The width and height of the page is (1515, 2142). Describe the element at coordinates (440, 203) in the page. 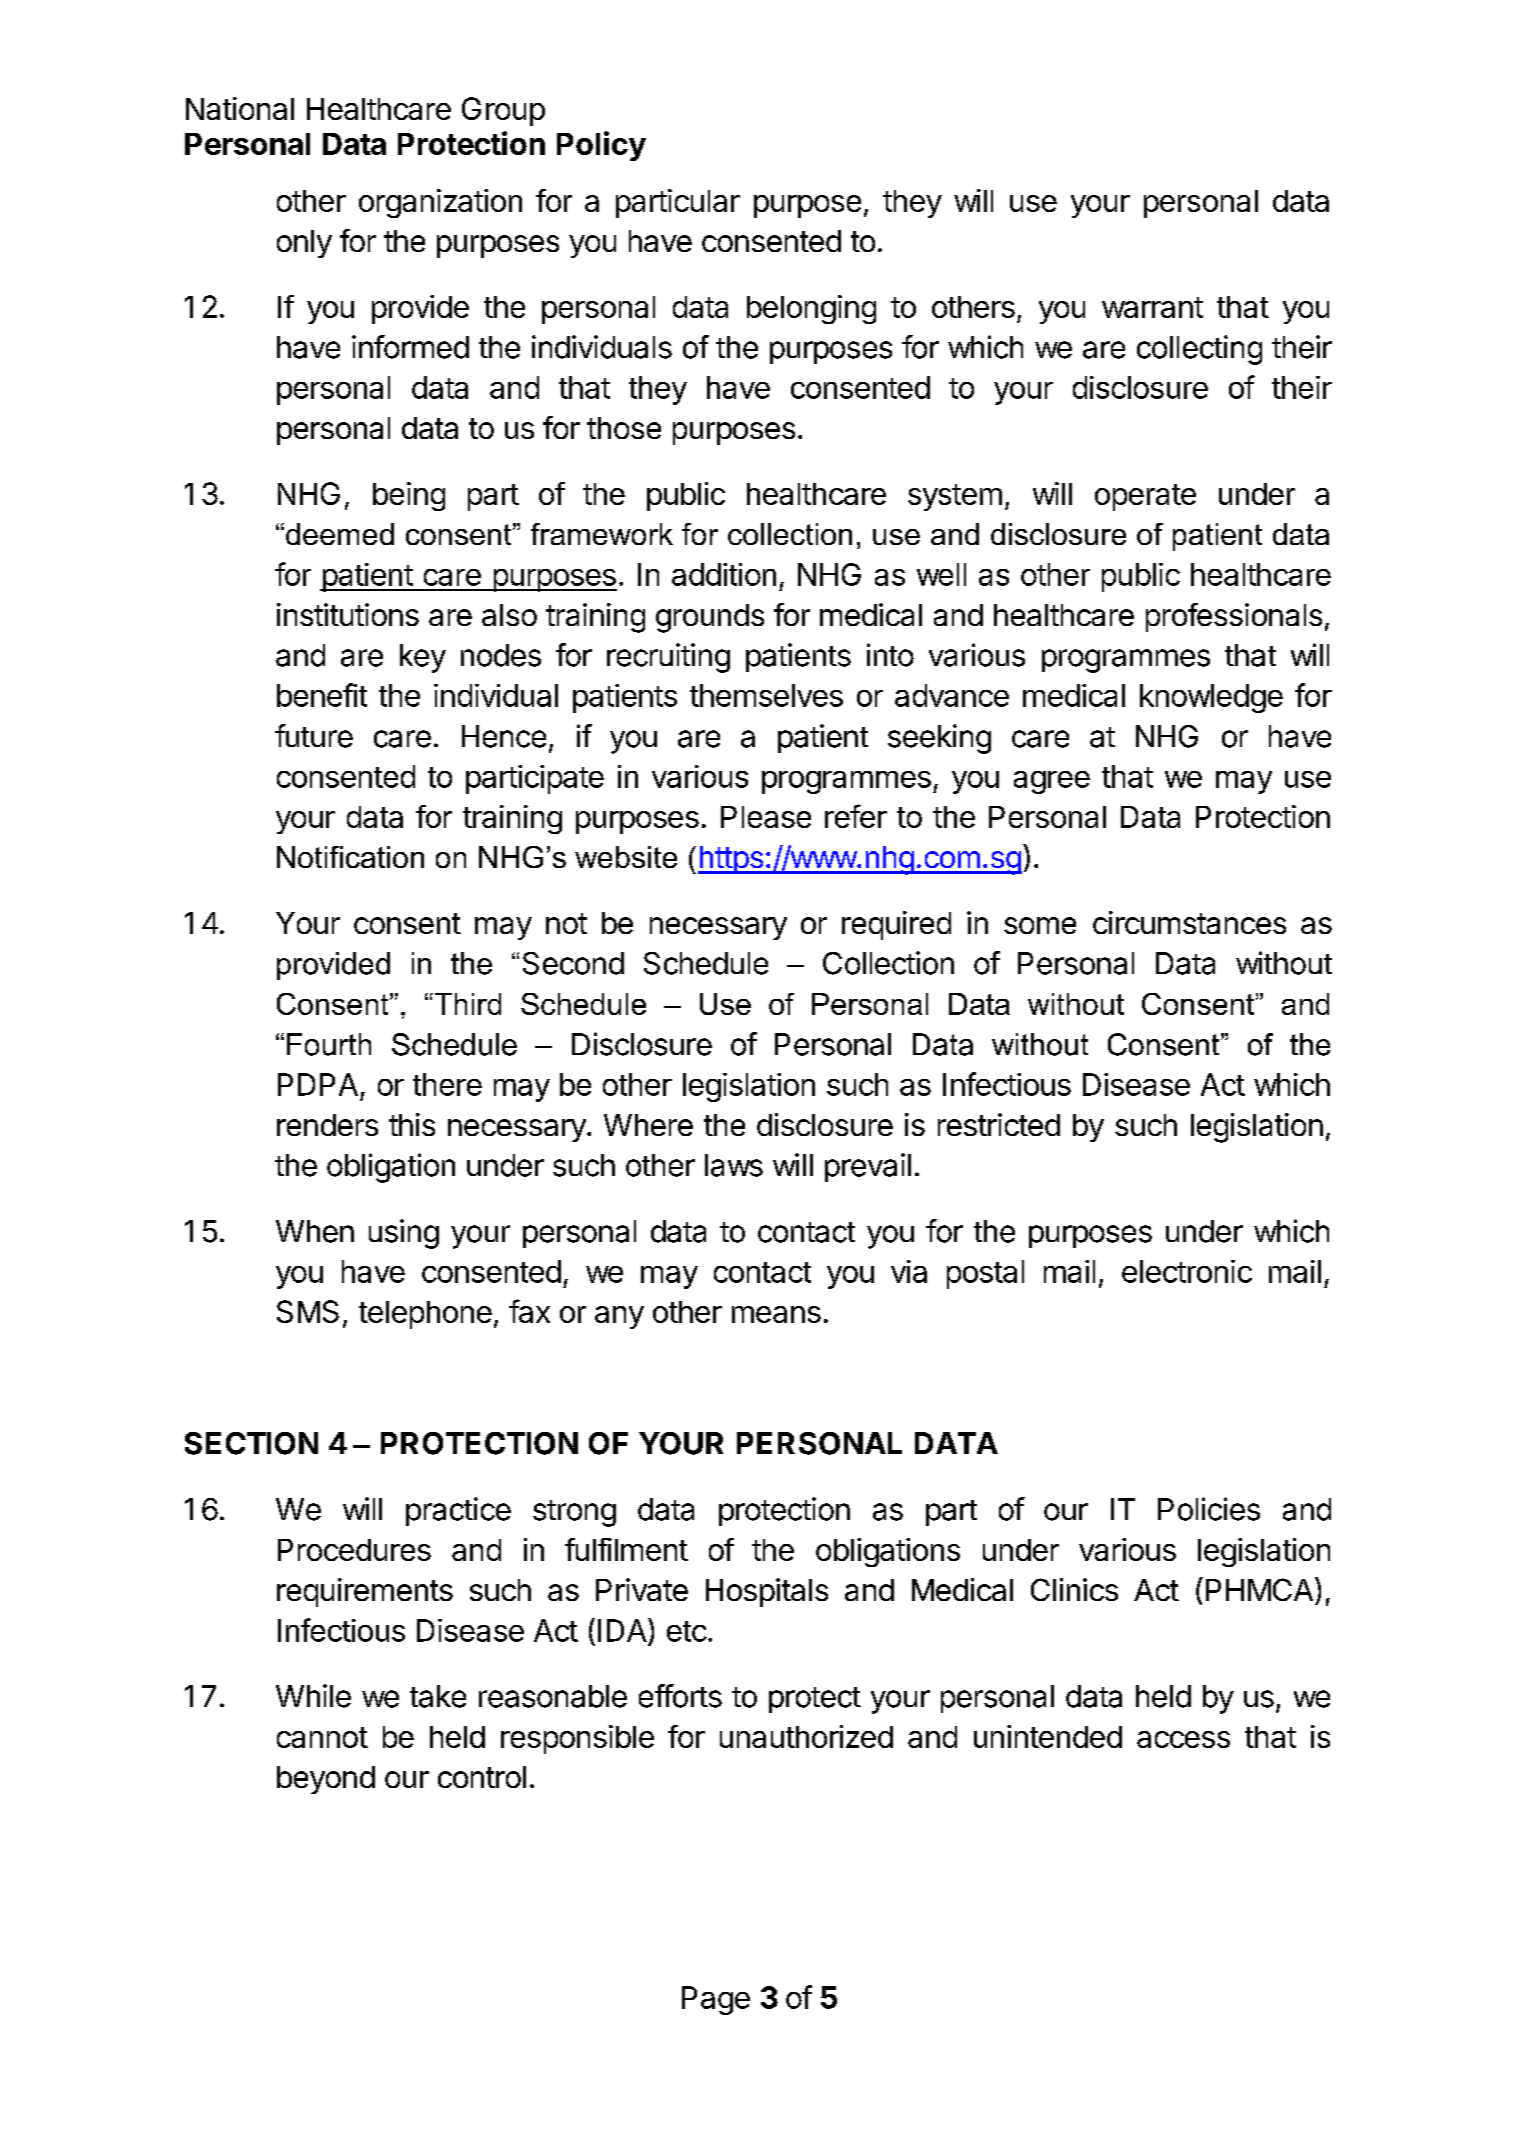

I see `organization` at that location.
